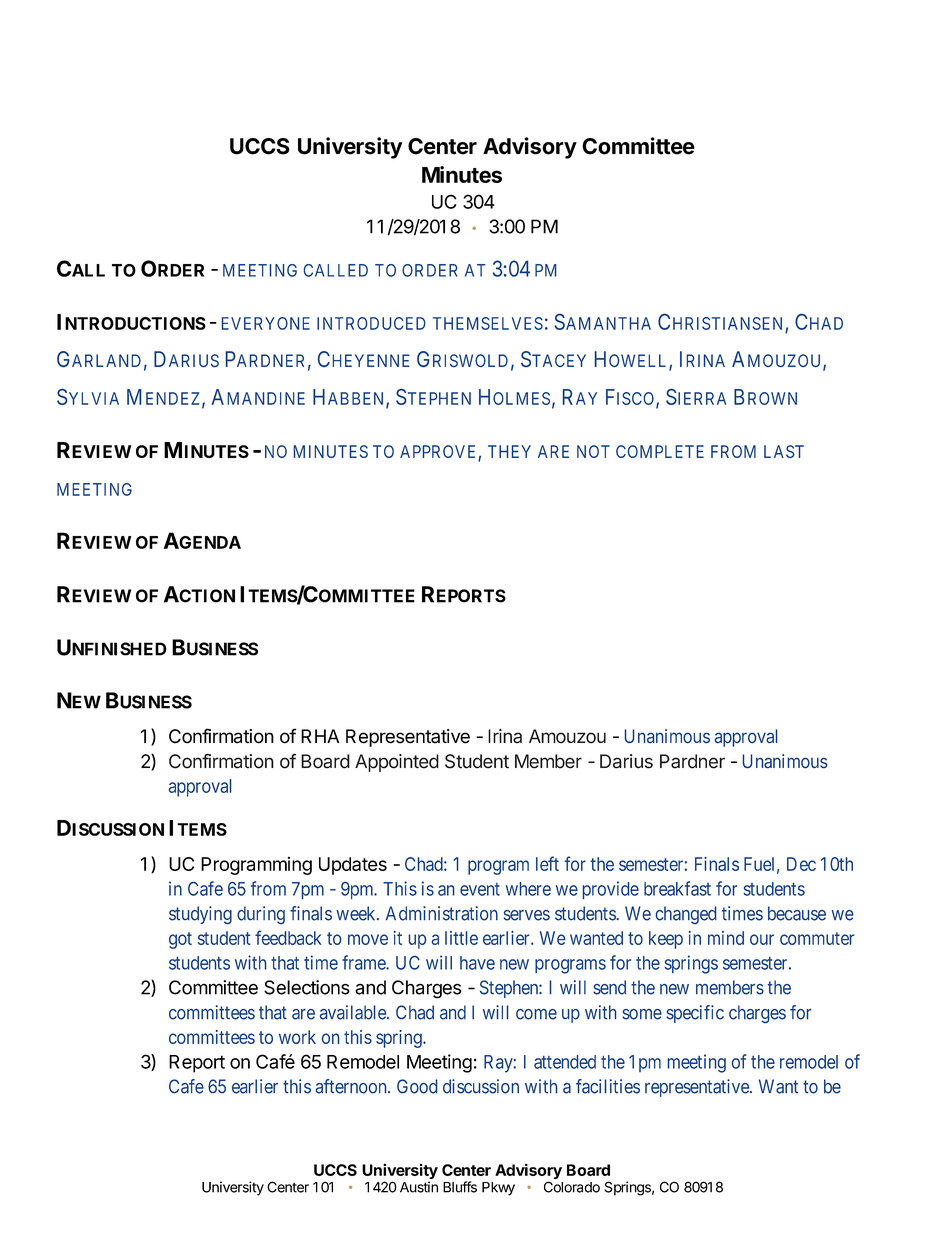 This screenshot has height=1233, width=952. Describe the element at coordinates (726, 938) in the screenshot. I see `mind` at that location.
